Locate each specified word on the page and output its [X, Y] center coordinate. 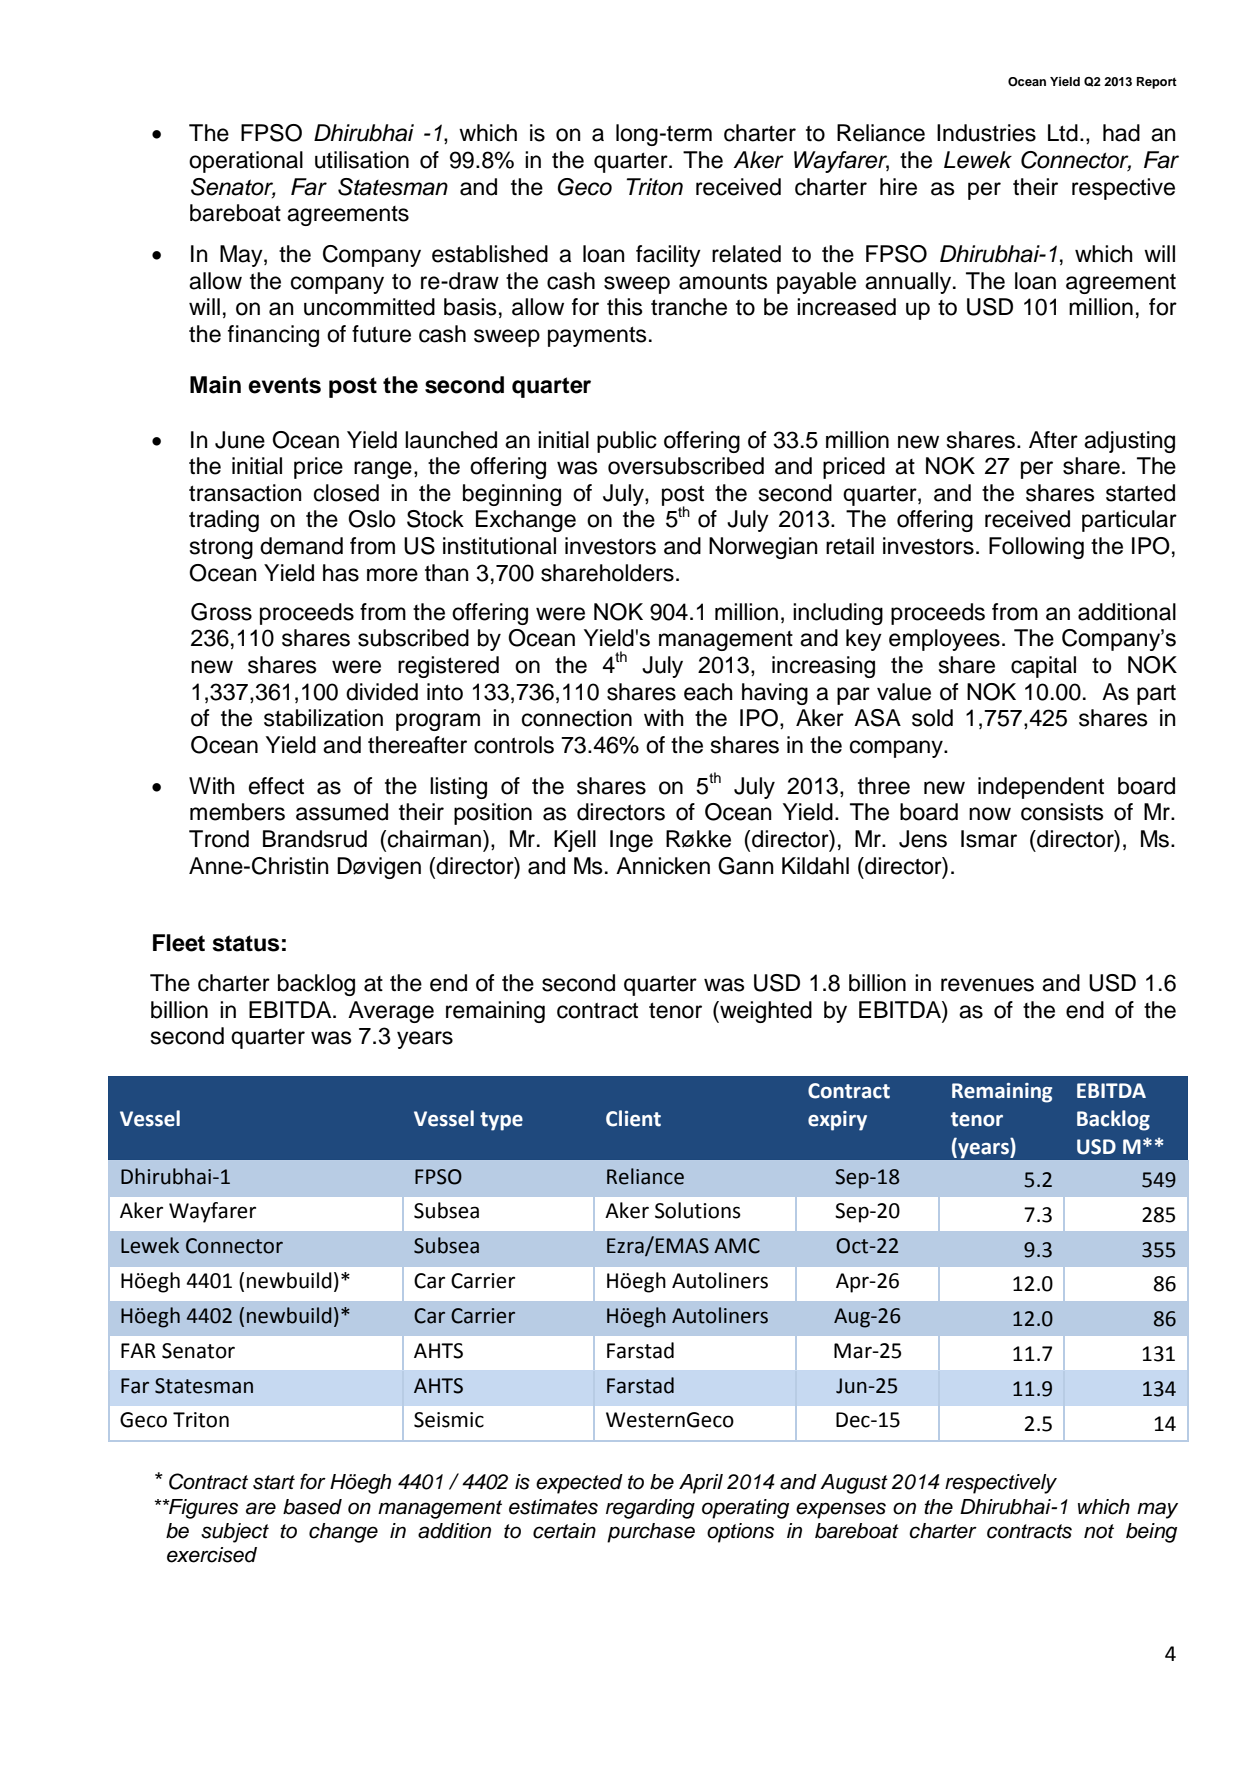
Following [1036, 548]
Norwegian [763, 548]
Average [391, 1012]
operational [246, 162]
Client [633, 1118]
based [312, 1507]
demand [301, 546]
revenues [987, 985]
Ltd [1063, 133]
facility [668, 256]
